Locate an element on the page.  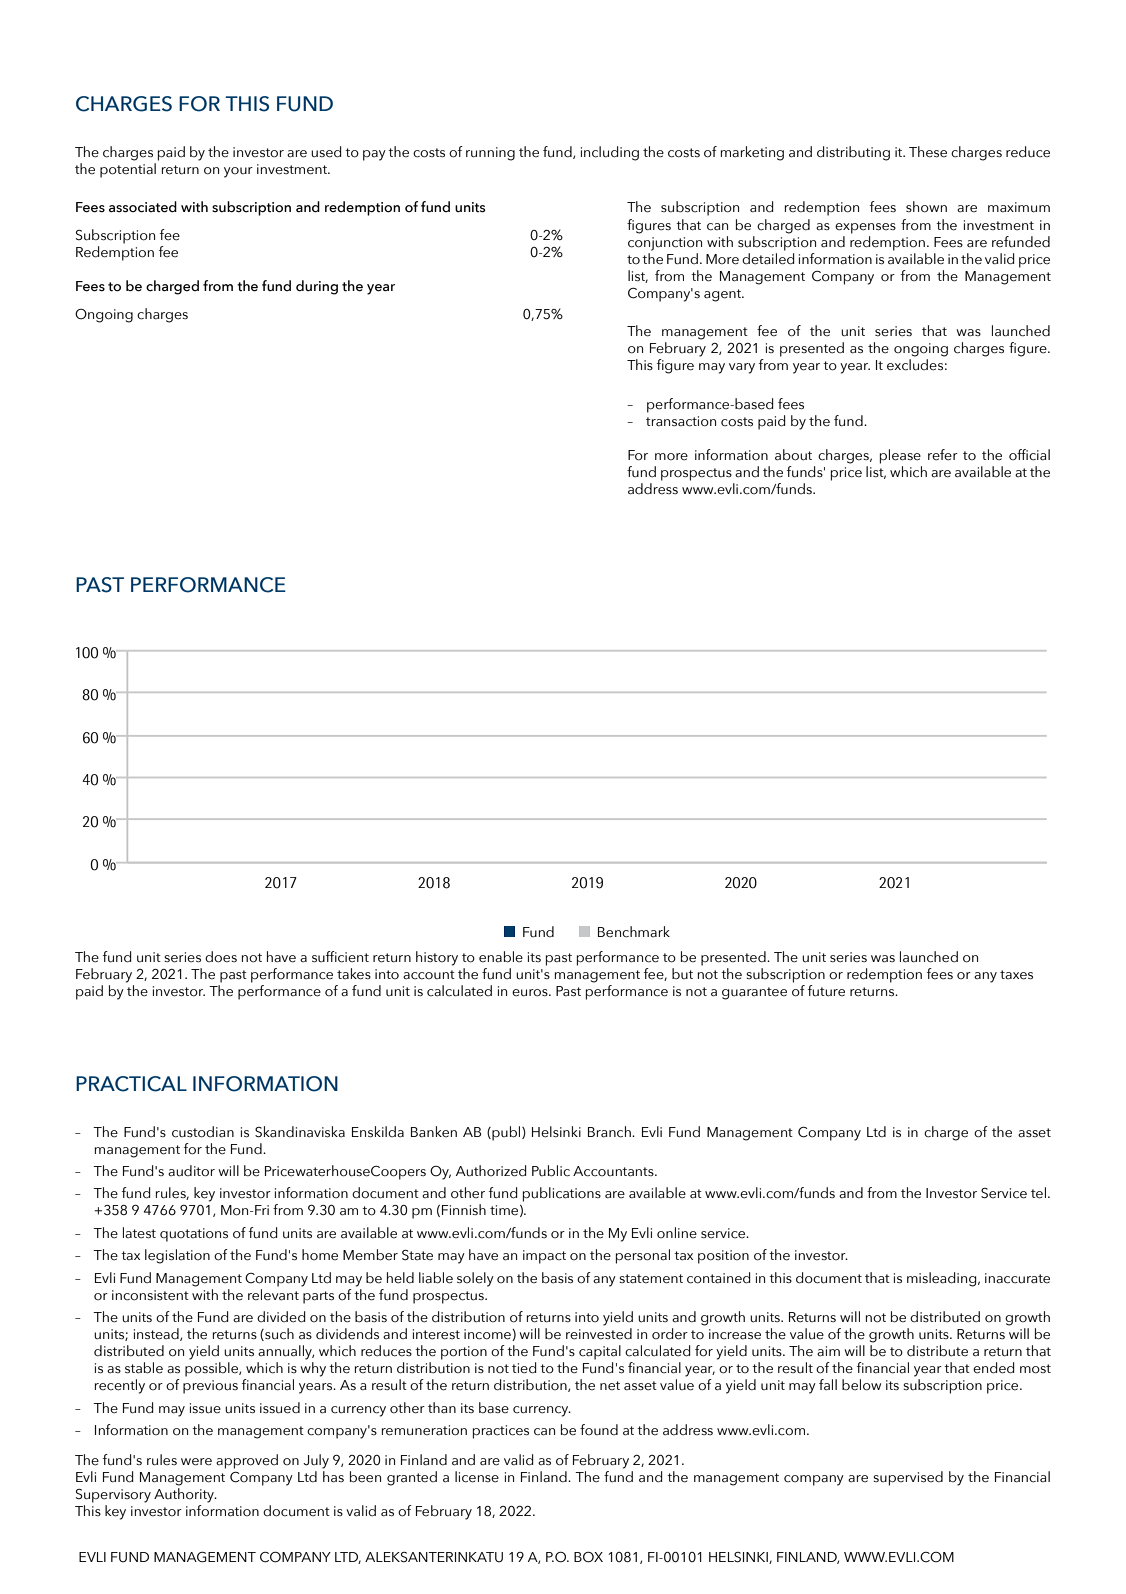
Branch is located at coordinates (610, 1132).
